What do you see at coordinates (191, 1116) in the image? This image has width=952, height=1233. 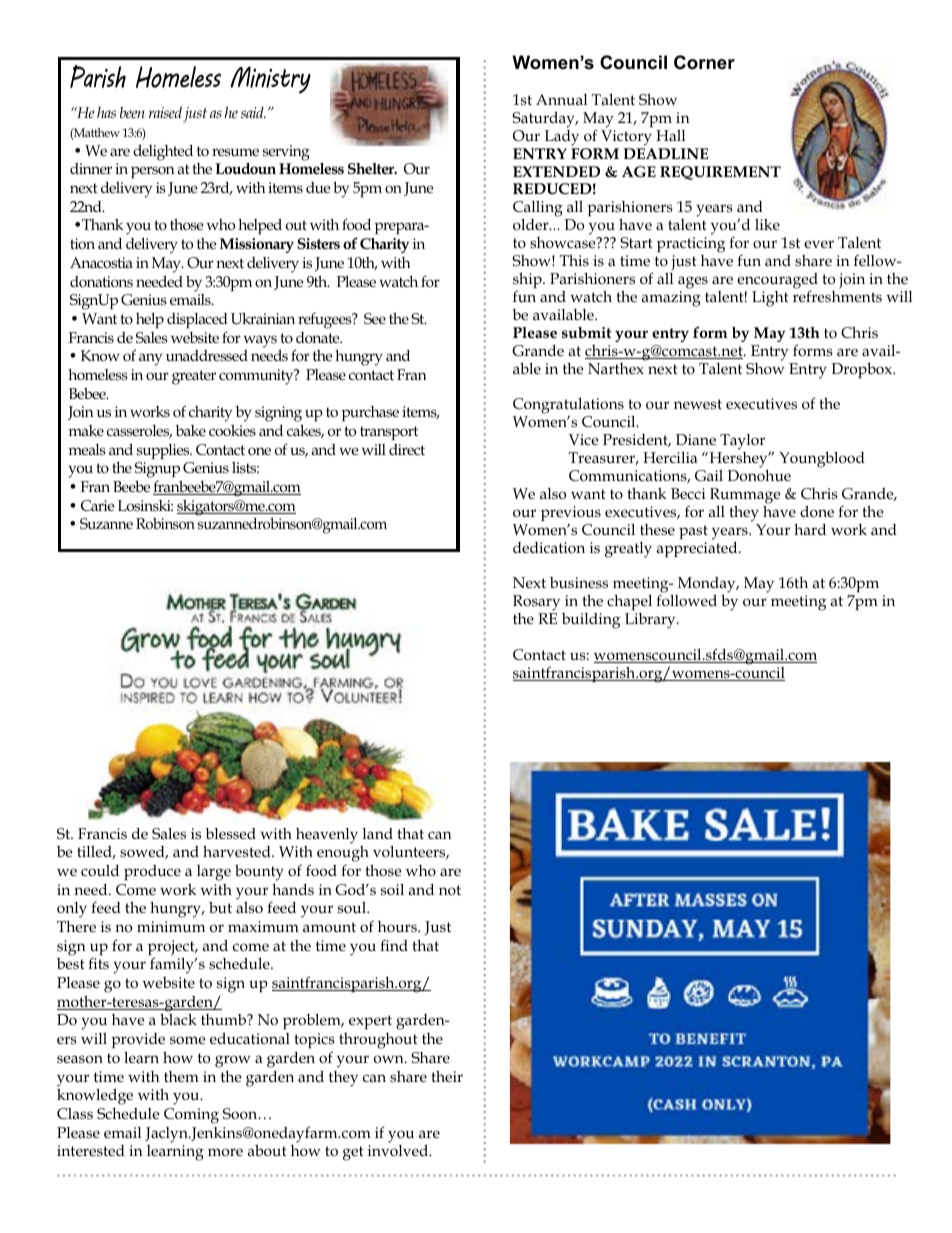 I see `Coming` at bounding box center [191, 1116].
